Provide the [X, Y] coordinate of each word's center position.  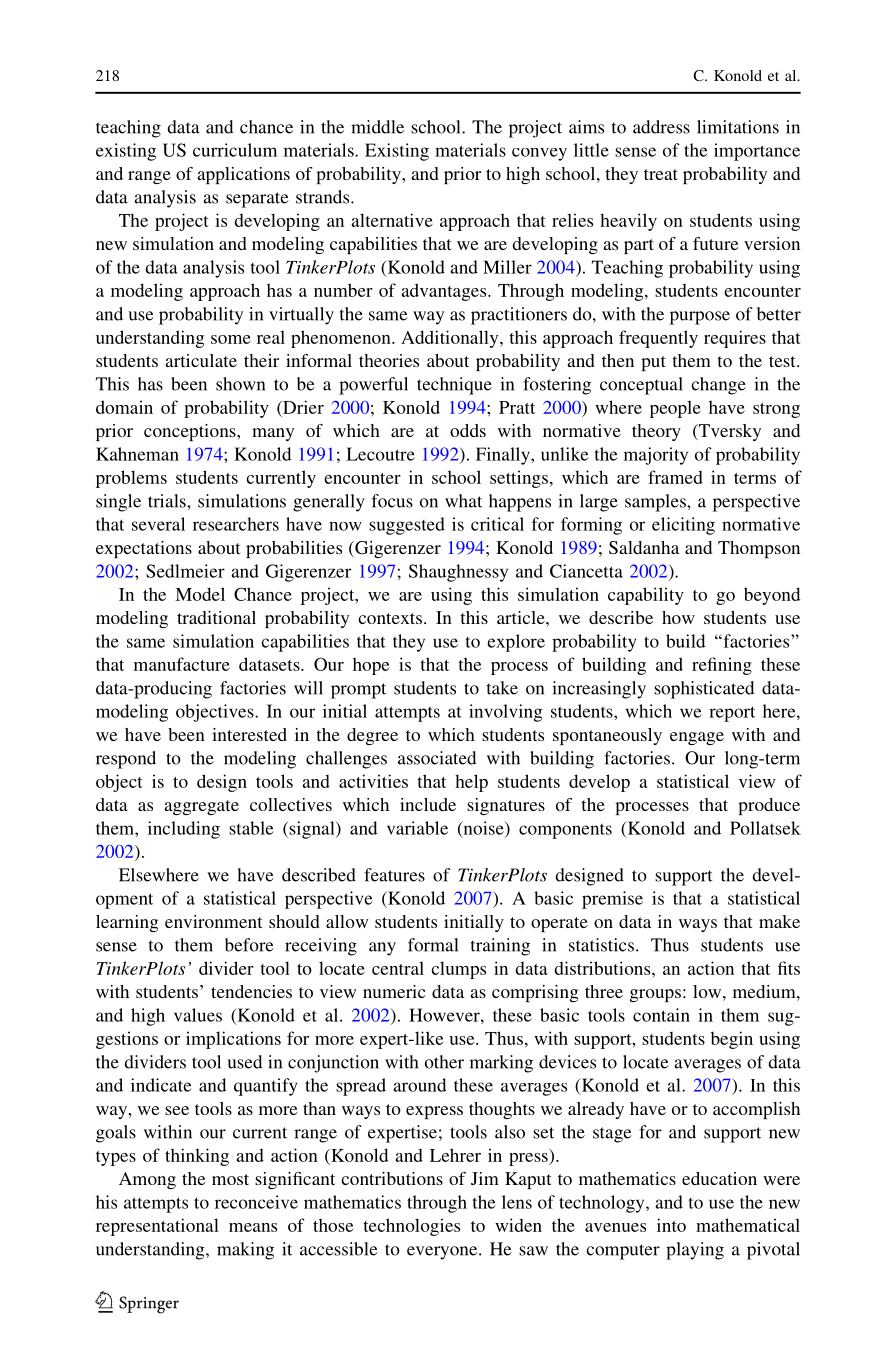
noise [483, 829]
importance [757, 152]
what [463, 501]
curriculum [235, 150]
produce [769, 806]
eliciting [683, 526]
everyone [443, 1253]
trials [168, 501]
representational [157, 1227]
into [671, 1225]
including [184, 830]
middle [377, 127]
